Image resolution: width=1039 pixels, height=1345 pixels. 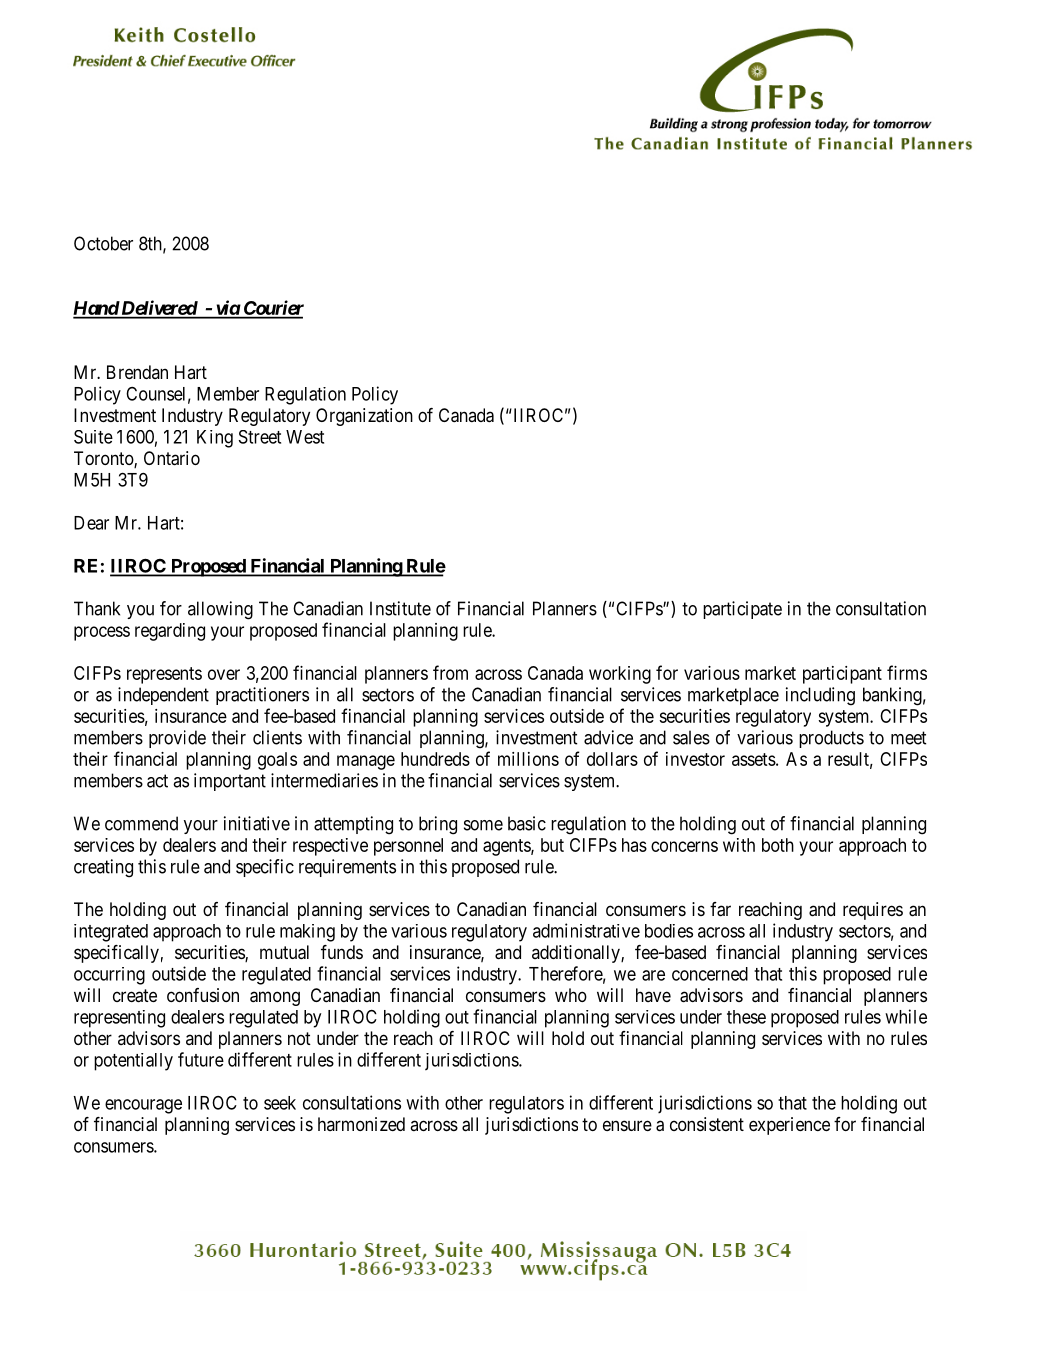 What do you see at coordinates (272, 309) in the screenshot?
I see `Courier` at bounding box center [272, 309].
